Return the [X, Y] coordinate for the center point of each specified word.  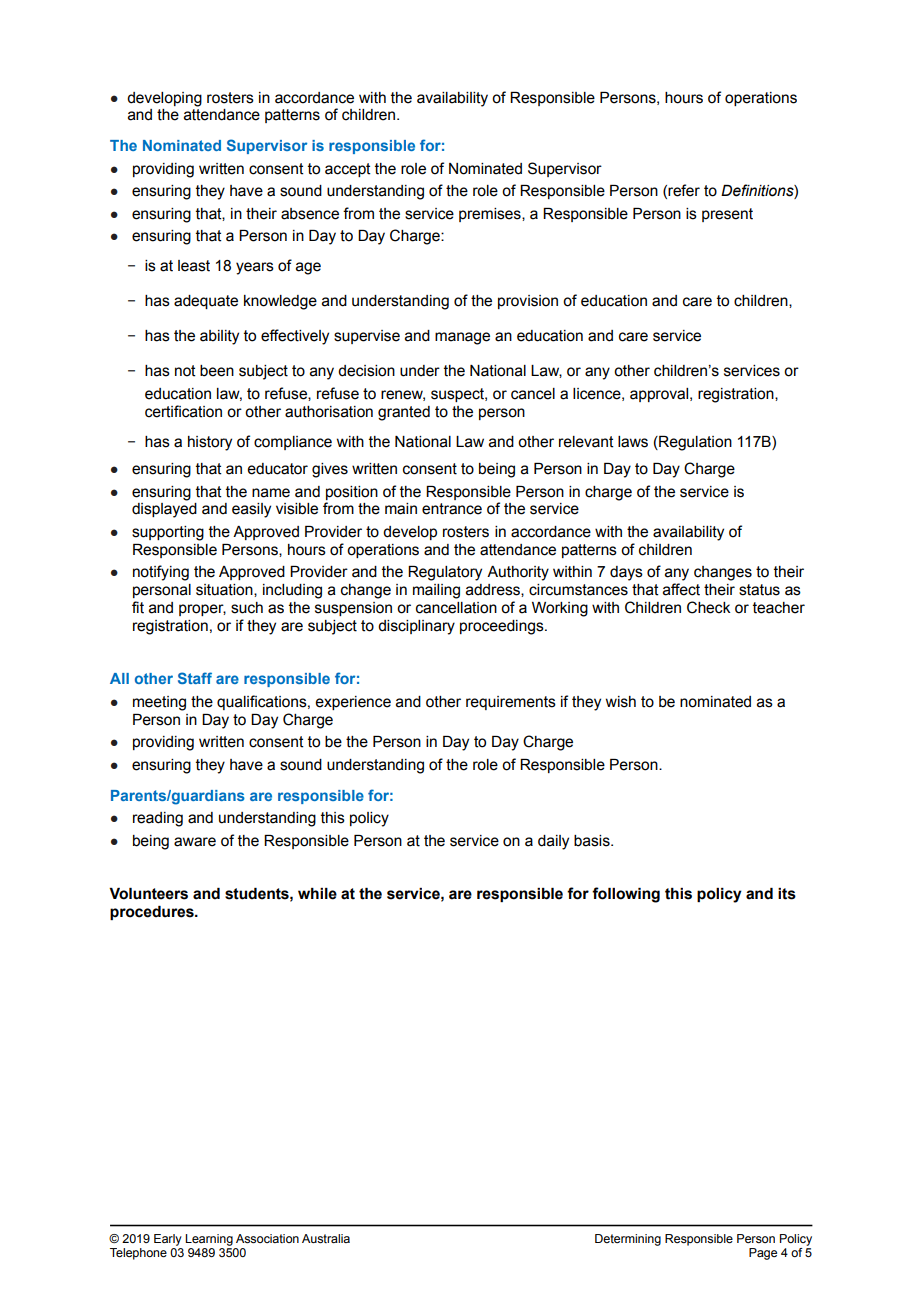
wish [621, 702]
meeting [159, 703]
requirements [511, 703]
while [317, 894]
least [194, 266]
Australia [326, 1238]
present [727, 215]
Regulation [694, 443]
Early [168, 1240]
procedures [153, 913]
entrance [452, 509]
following [626, 895]
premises [491, 215]
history [210, 443]
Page [763, 1254]
